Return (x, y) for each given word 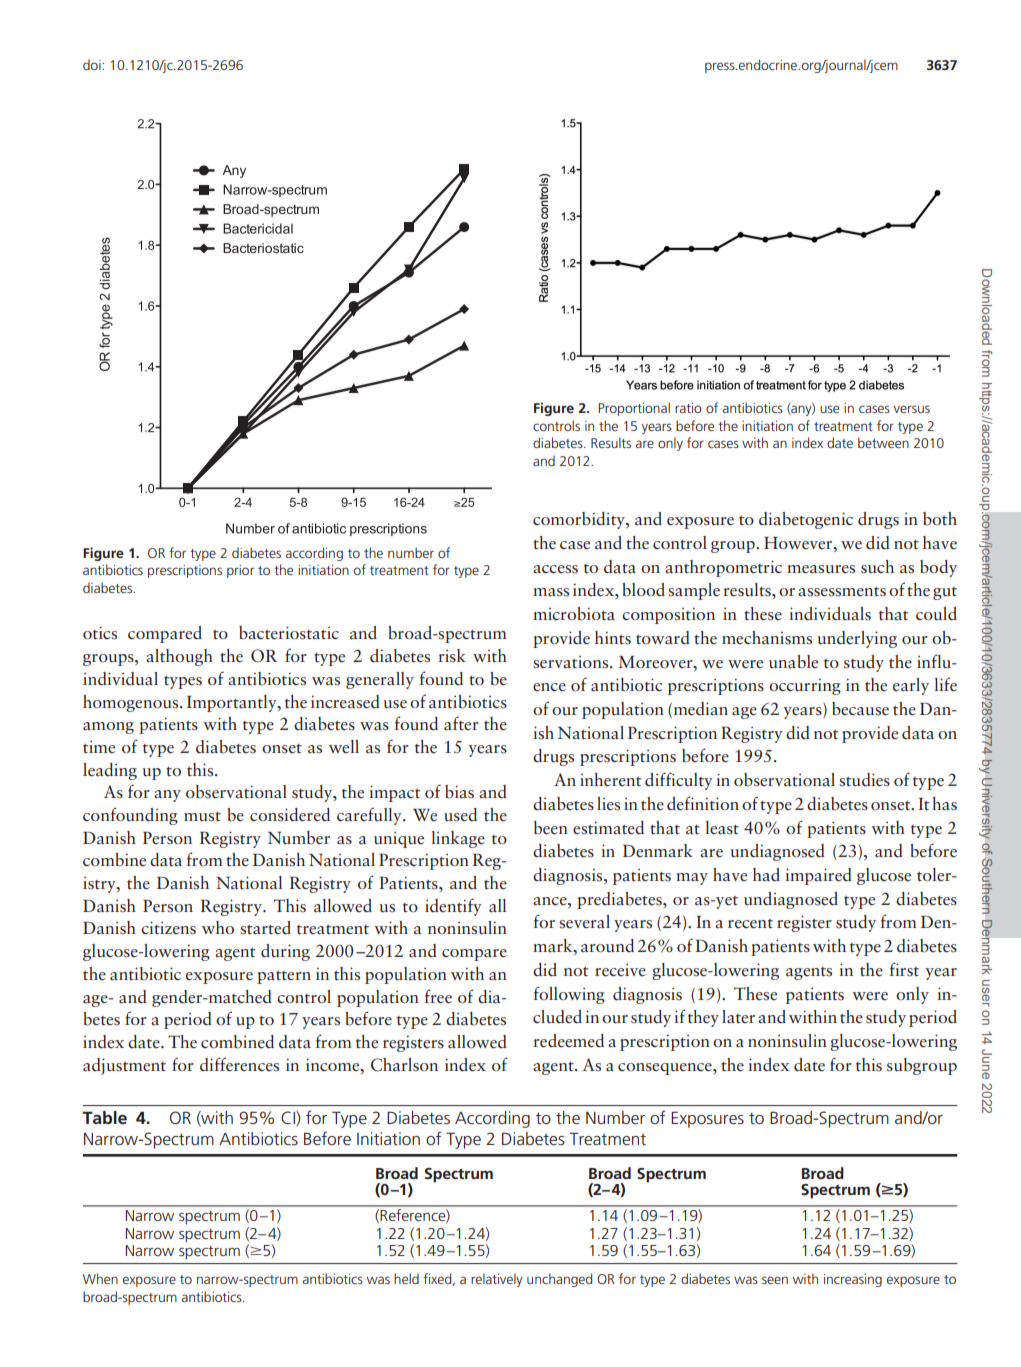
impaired (818, 876)
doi (93, 64)
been (551, 828)
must (202, 817)
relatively (497, 1280)
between (883, 442)
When (100, 1278)
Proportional (634, 409)
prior (240, 571)
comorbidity (580, 520)
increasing (853, 1280)
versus (912, 409)
